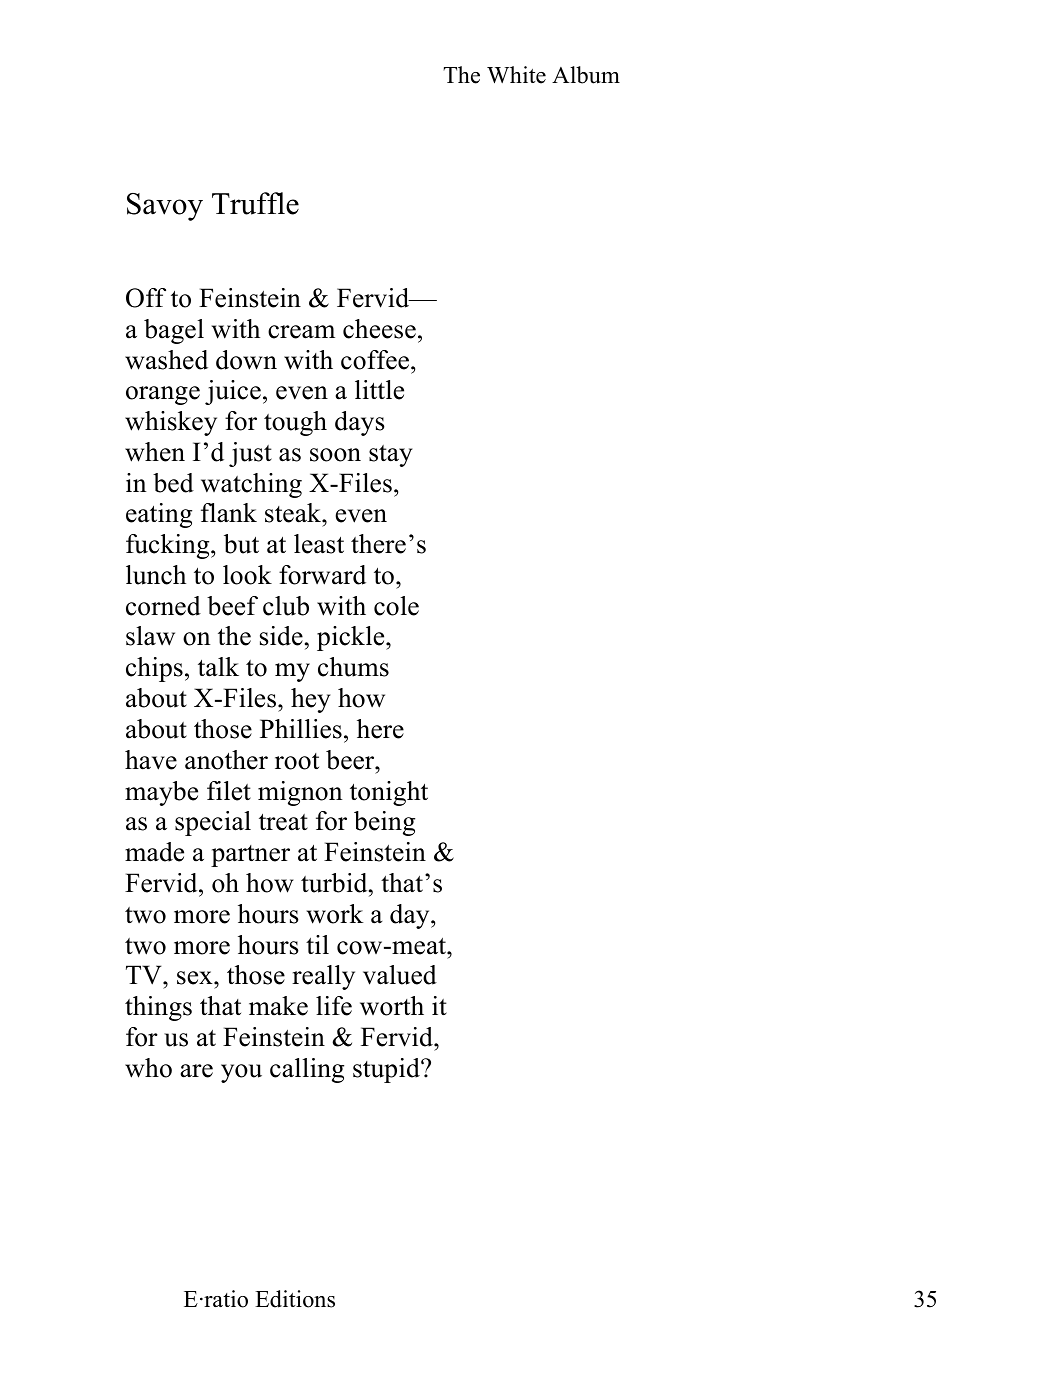 The height and width of the image is (1376, 1063). What do you see at coordinates (400, 975) in the image?
I see `valued` at bounding box center [400, 975].
